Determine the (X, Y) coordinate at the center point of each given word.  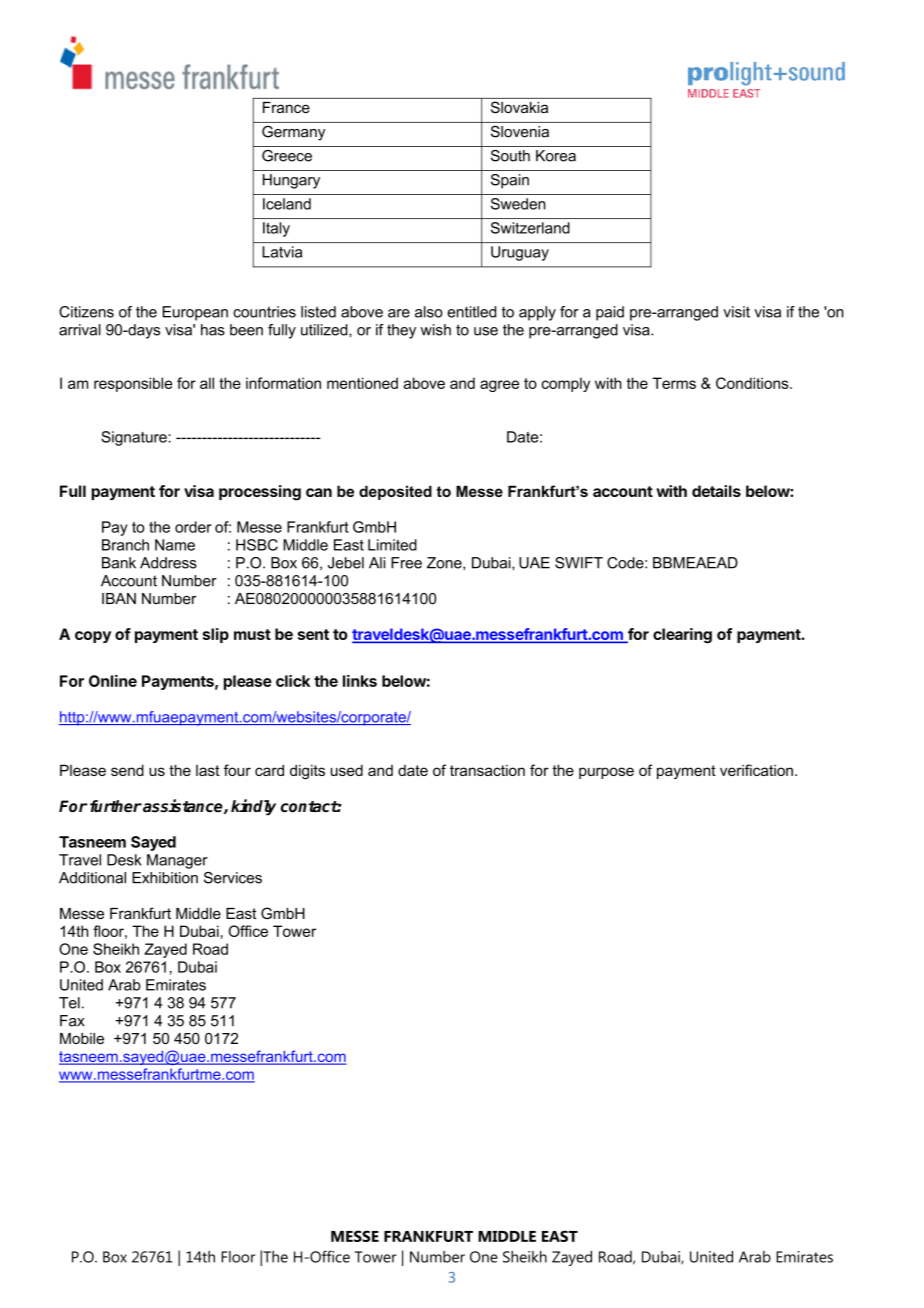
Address (168, 563)
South (510, 156)
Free (406, 563)
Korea (556, 156)
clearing (682, 636)
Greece (287, 156)
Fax (72, 1021)
